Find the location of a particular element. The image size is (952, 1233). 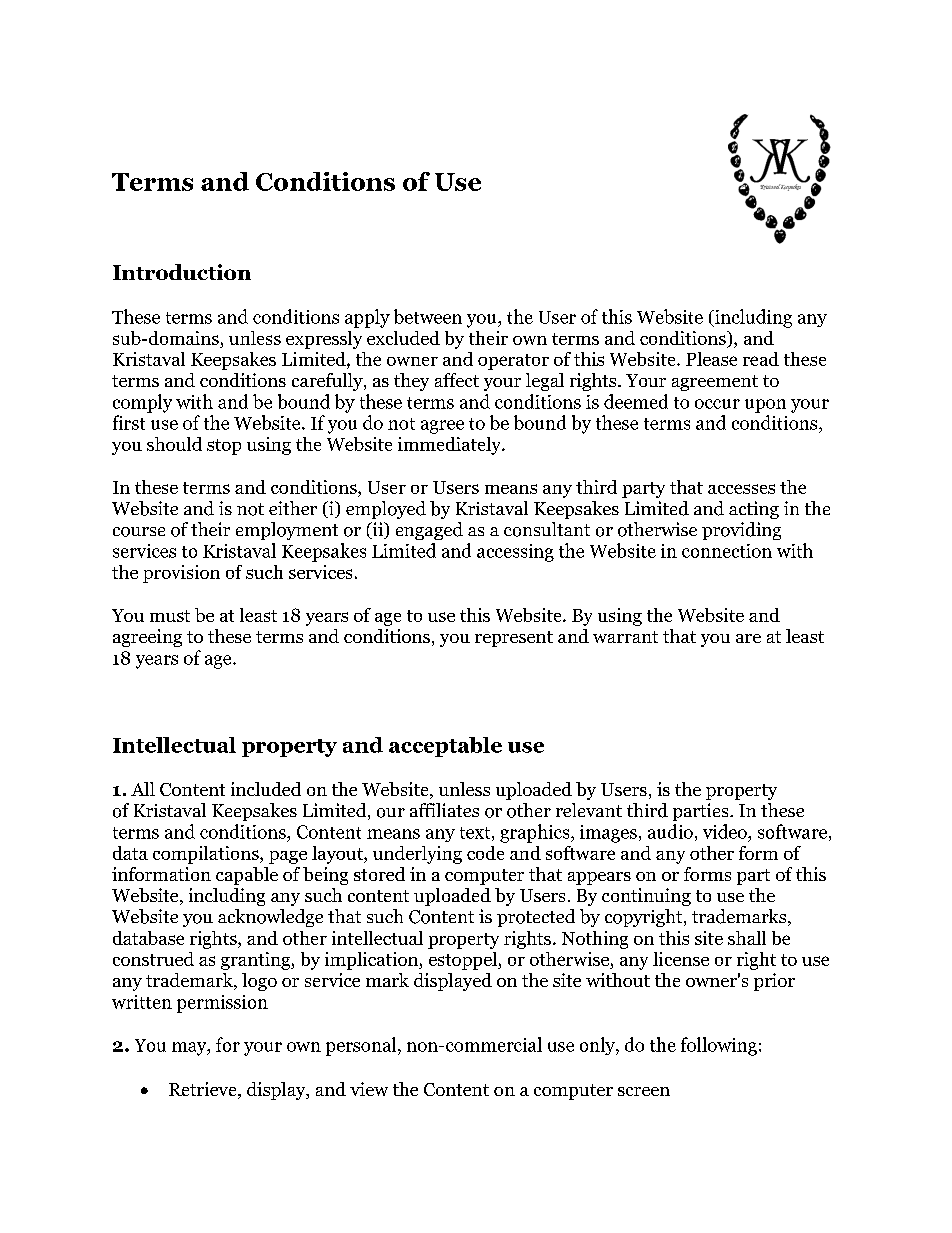

continuing is located at coordinates (646, 897).
